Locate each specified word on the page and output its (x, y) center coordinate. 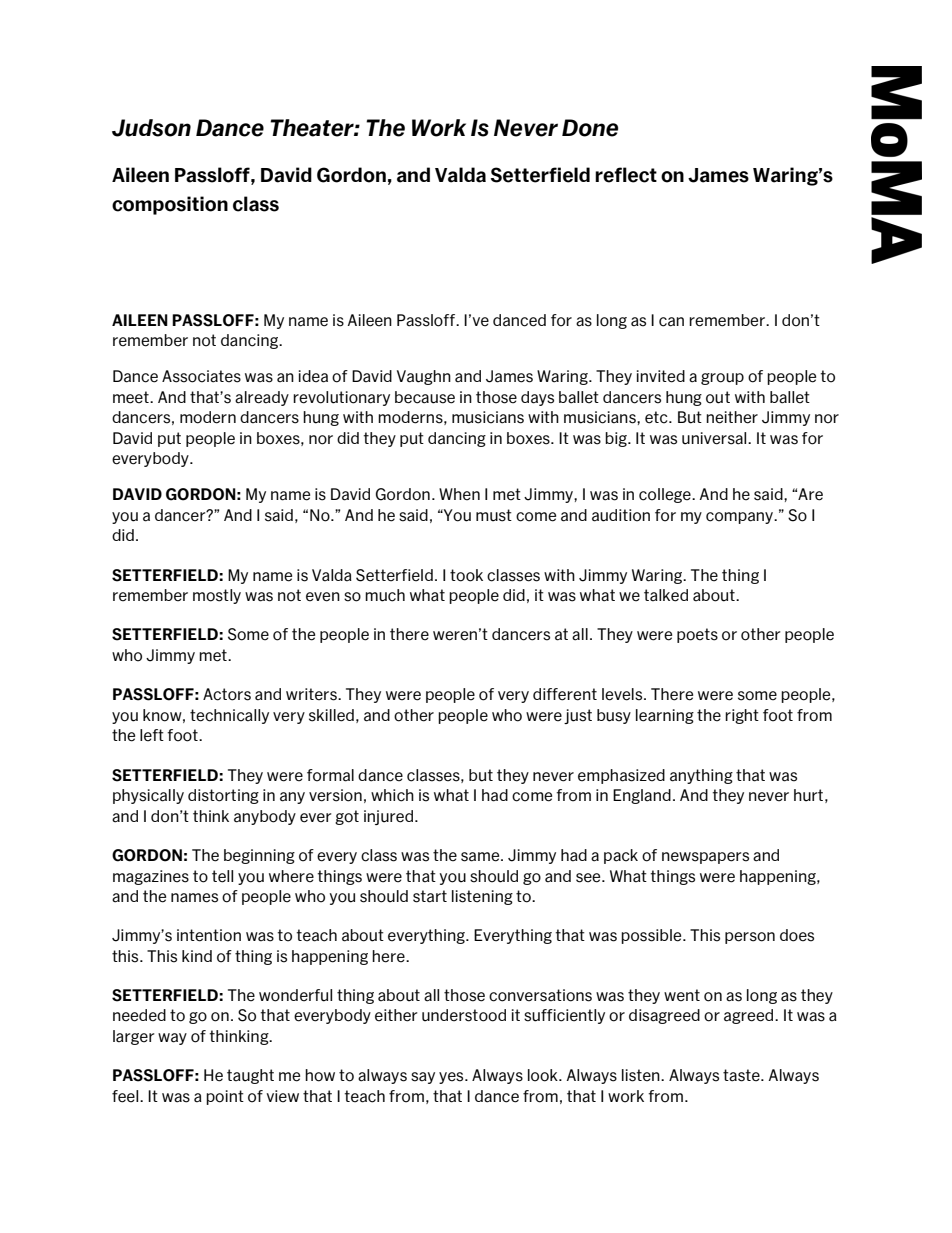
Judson (151, 128)
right (742, 716)
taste (742, 1075)
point (225, 1097)
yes (452, 1078)
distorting (223, 796)
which (392, 795)
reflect (626, 175)
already (262, 398)
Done (590, 128)
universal (715, 438)
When (459, 494)
